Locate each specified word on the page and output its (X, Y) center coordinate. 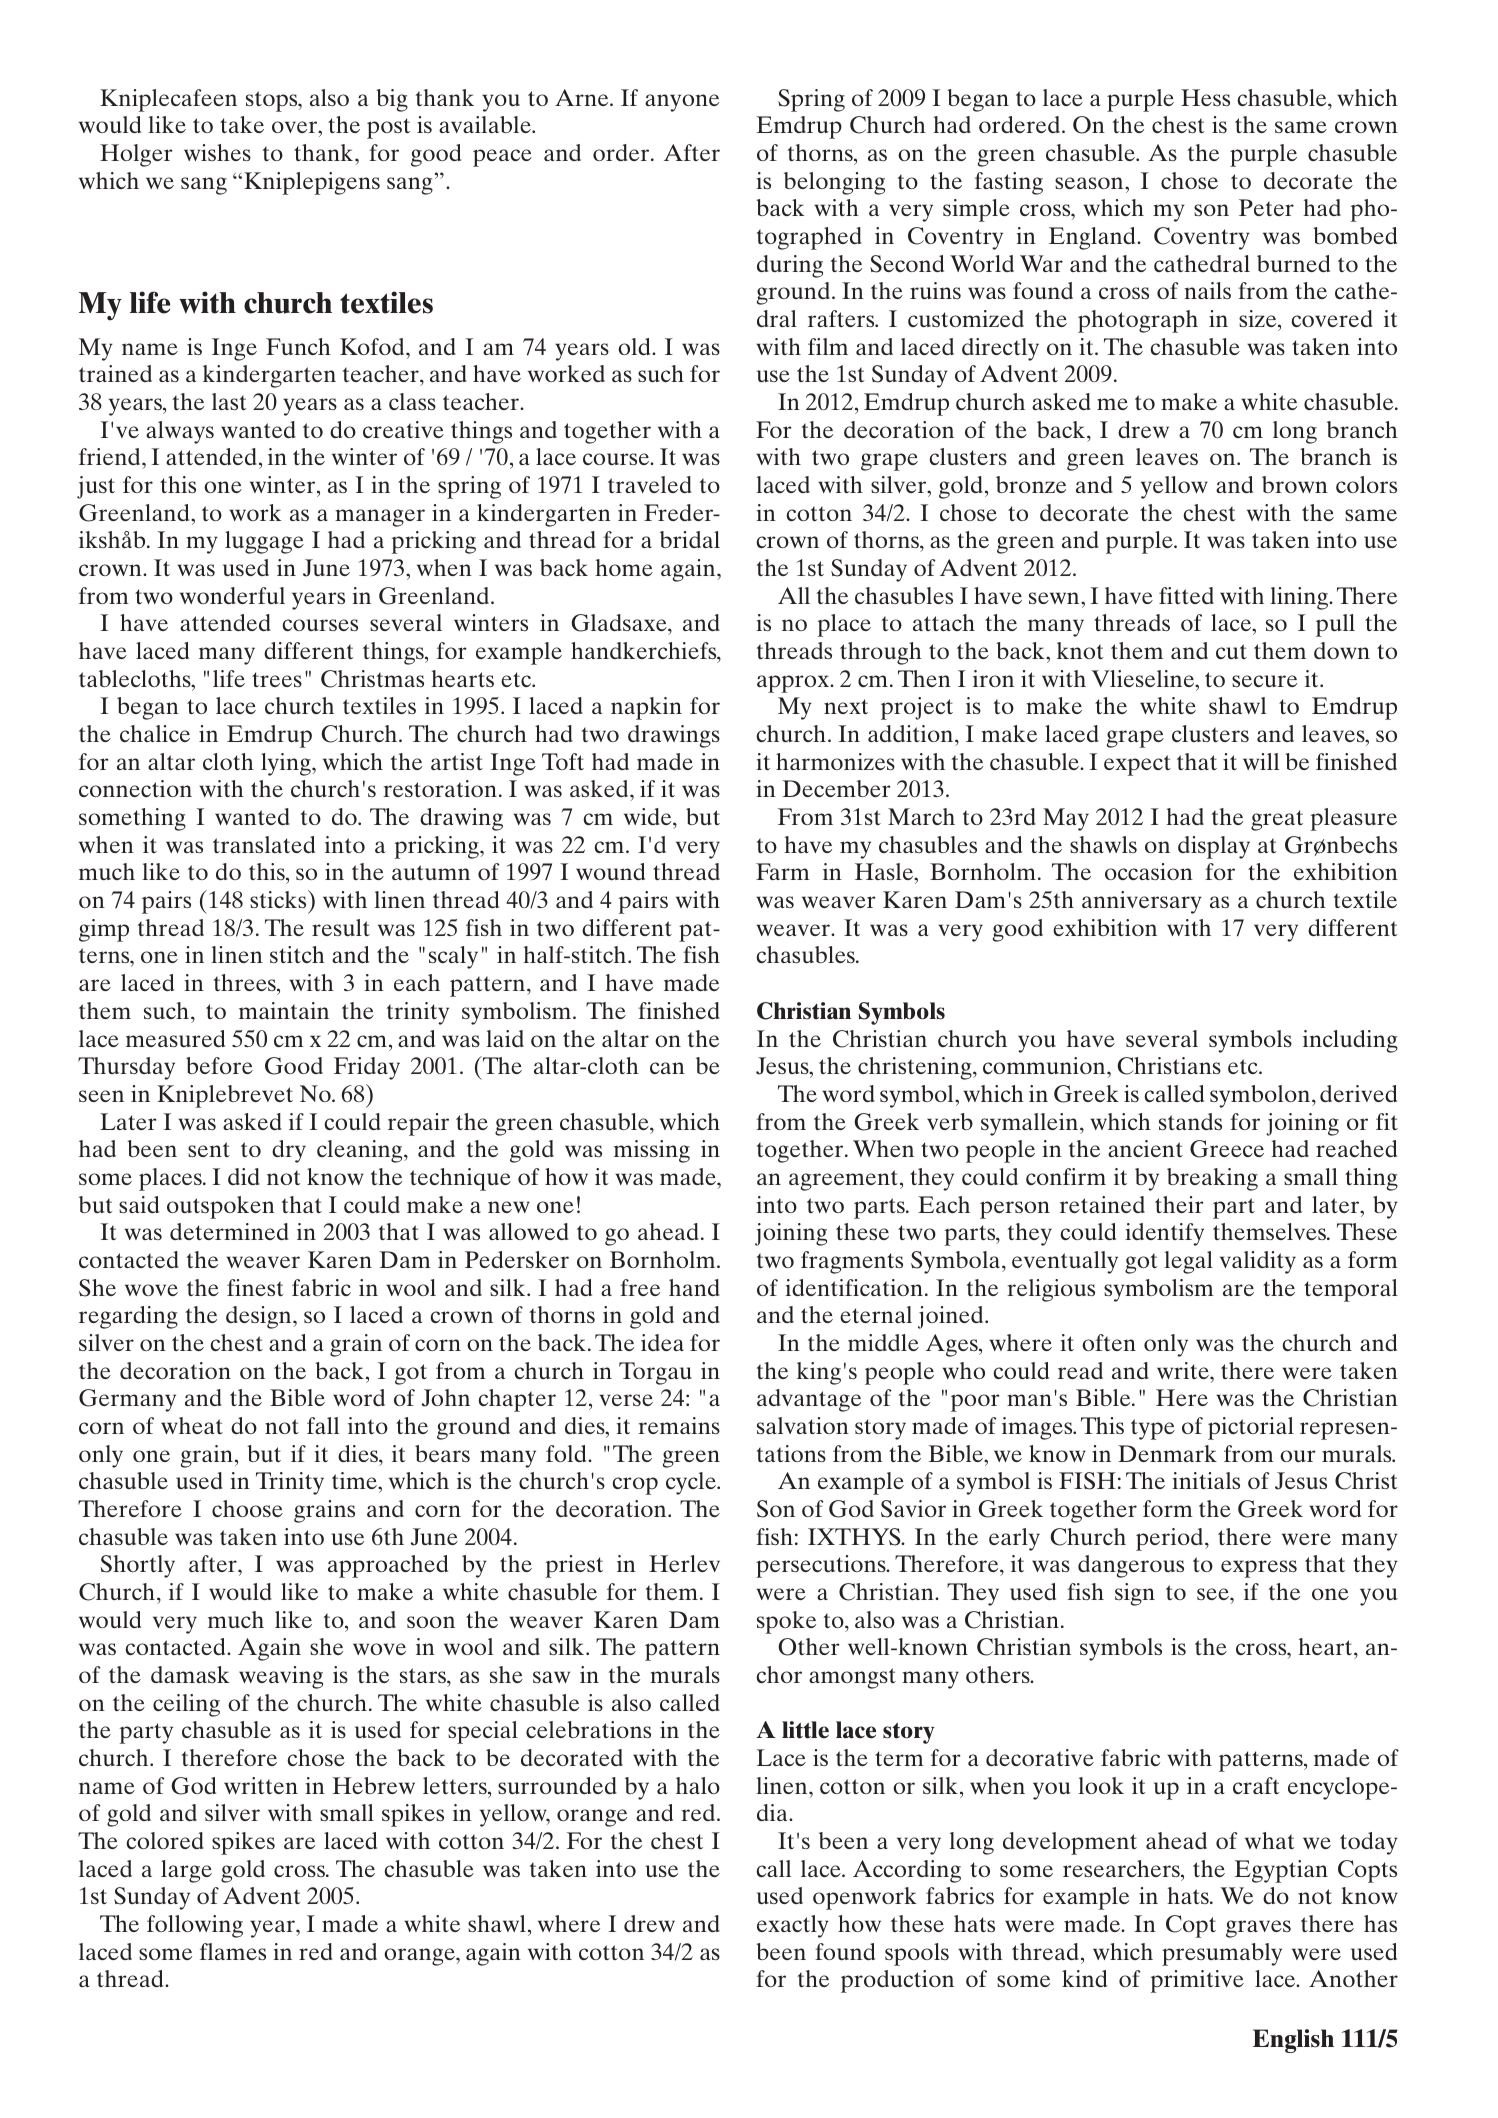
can (667, 1068)
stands (1190, 1121)
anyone (682, 103)
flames (233, 1951)
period (1171, 1539)
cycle (692, 1483)
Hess (1205, 97)
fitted (1186, 595)
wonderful (232, 595)
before (219, 1065)
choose (247, 1508)
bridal (690, 539)
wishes (217, 152)
